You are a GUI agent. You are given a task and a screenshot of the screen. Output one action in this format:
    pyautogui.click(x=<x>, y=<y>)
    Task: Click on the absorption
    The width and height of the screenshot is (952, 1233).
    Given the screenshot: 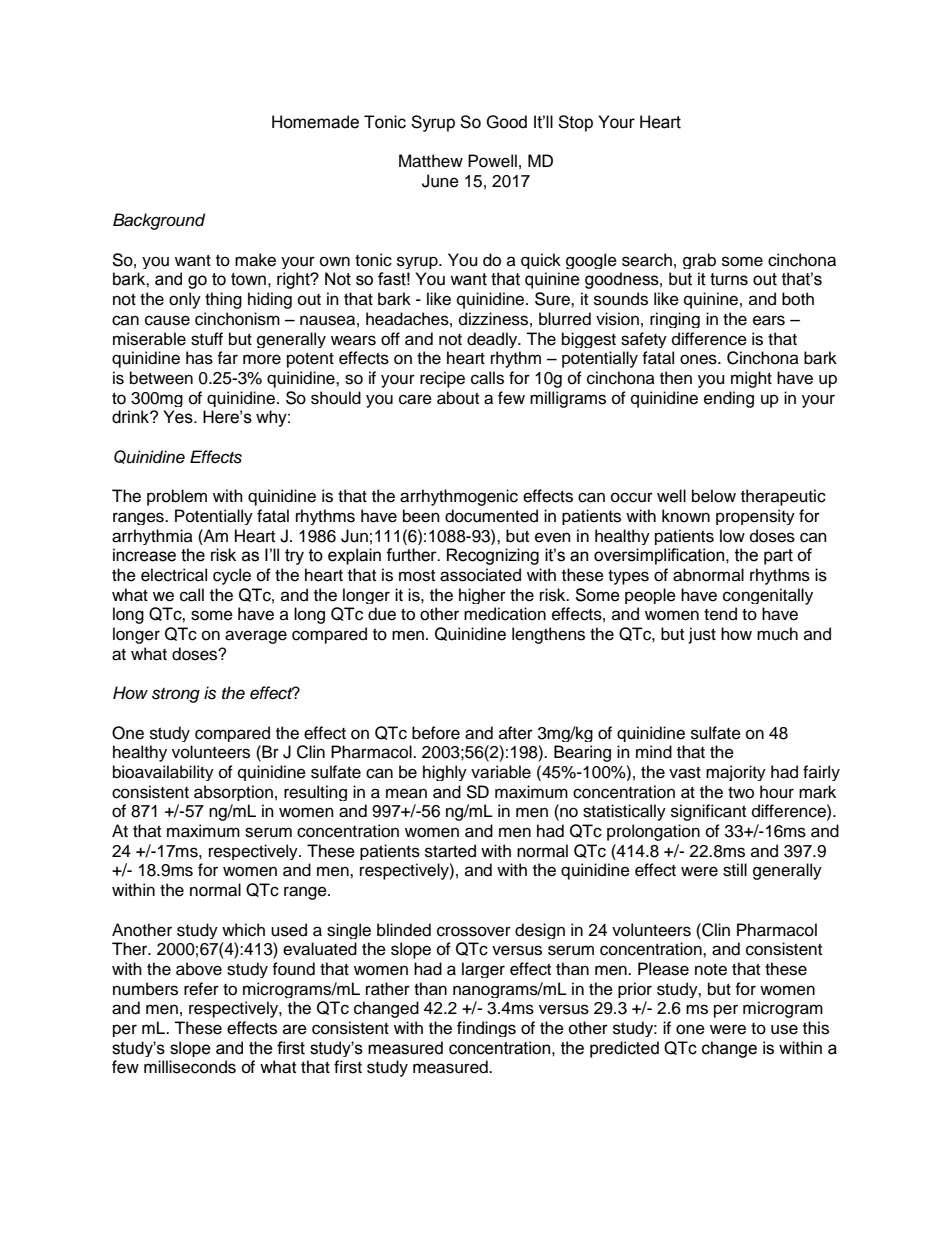 What is the action you would take?
    pyautogui.click(x=233, y=793)
